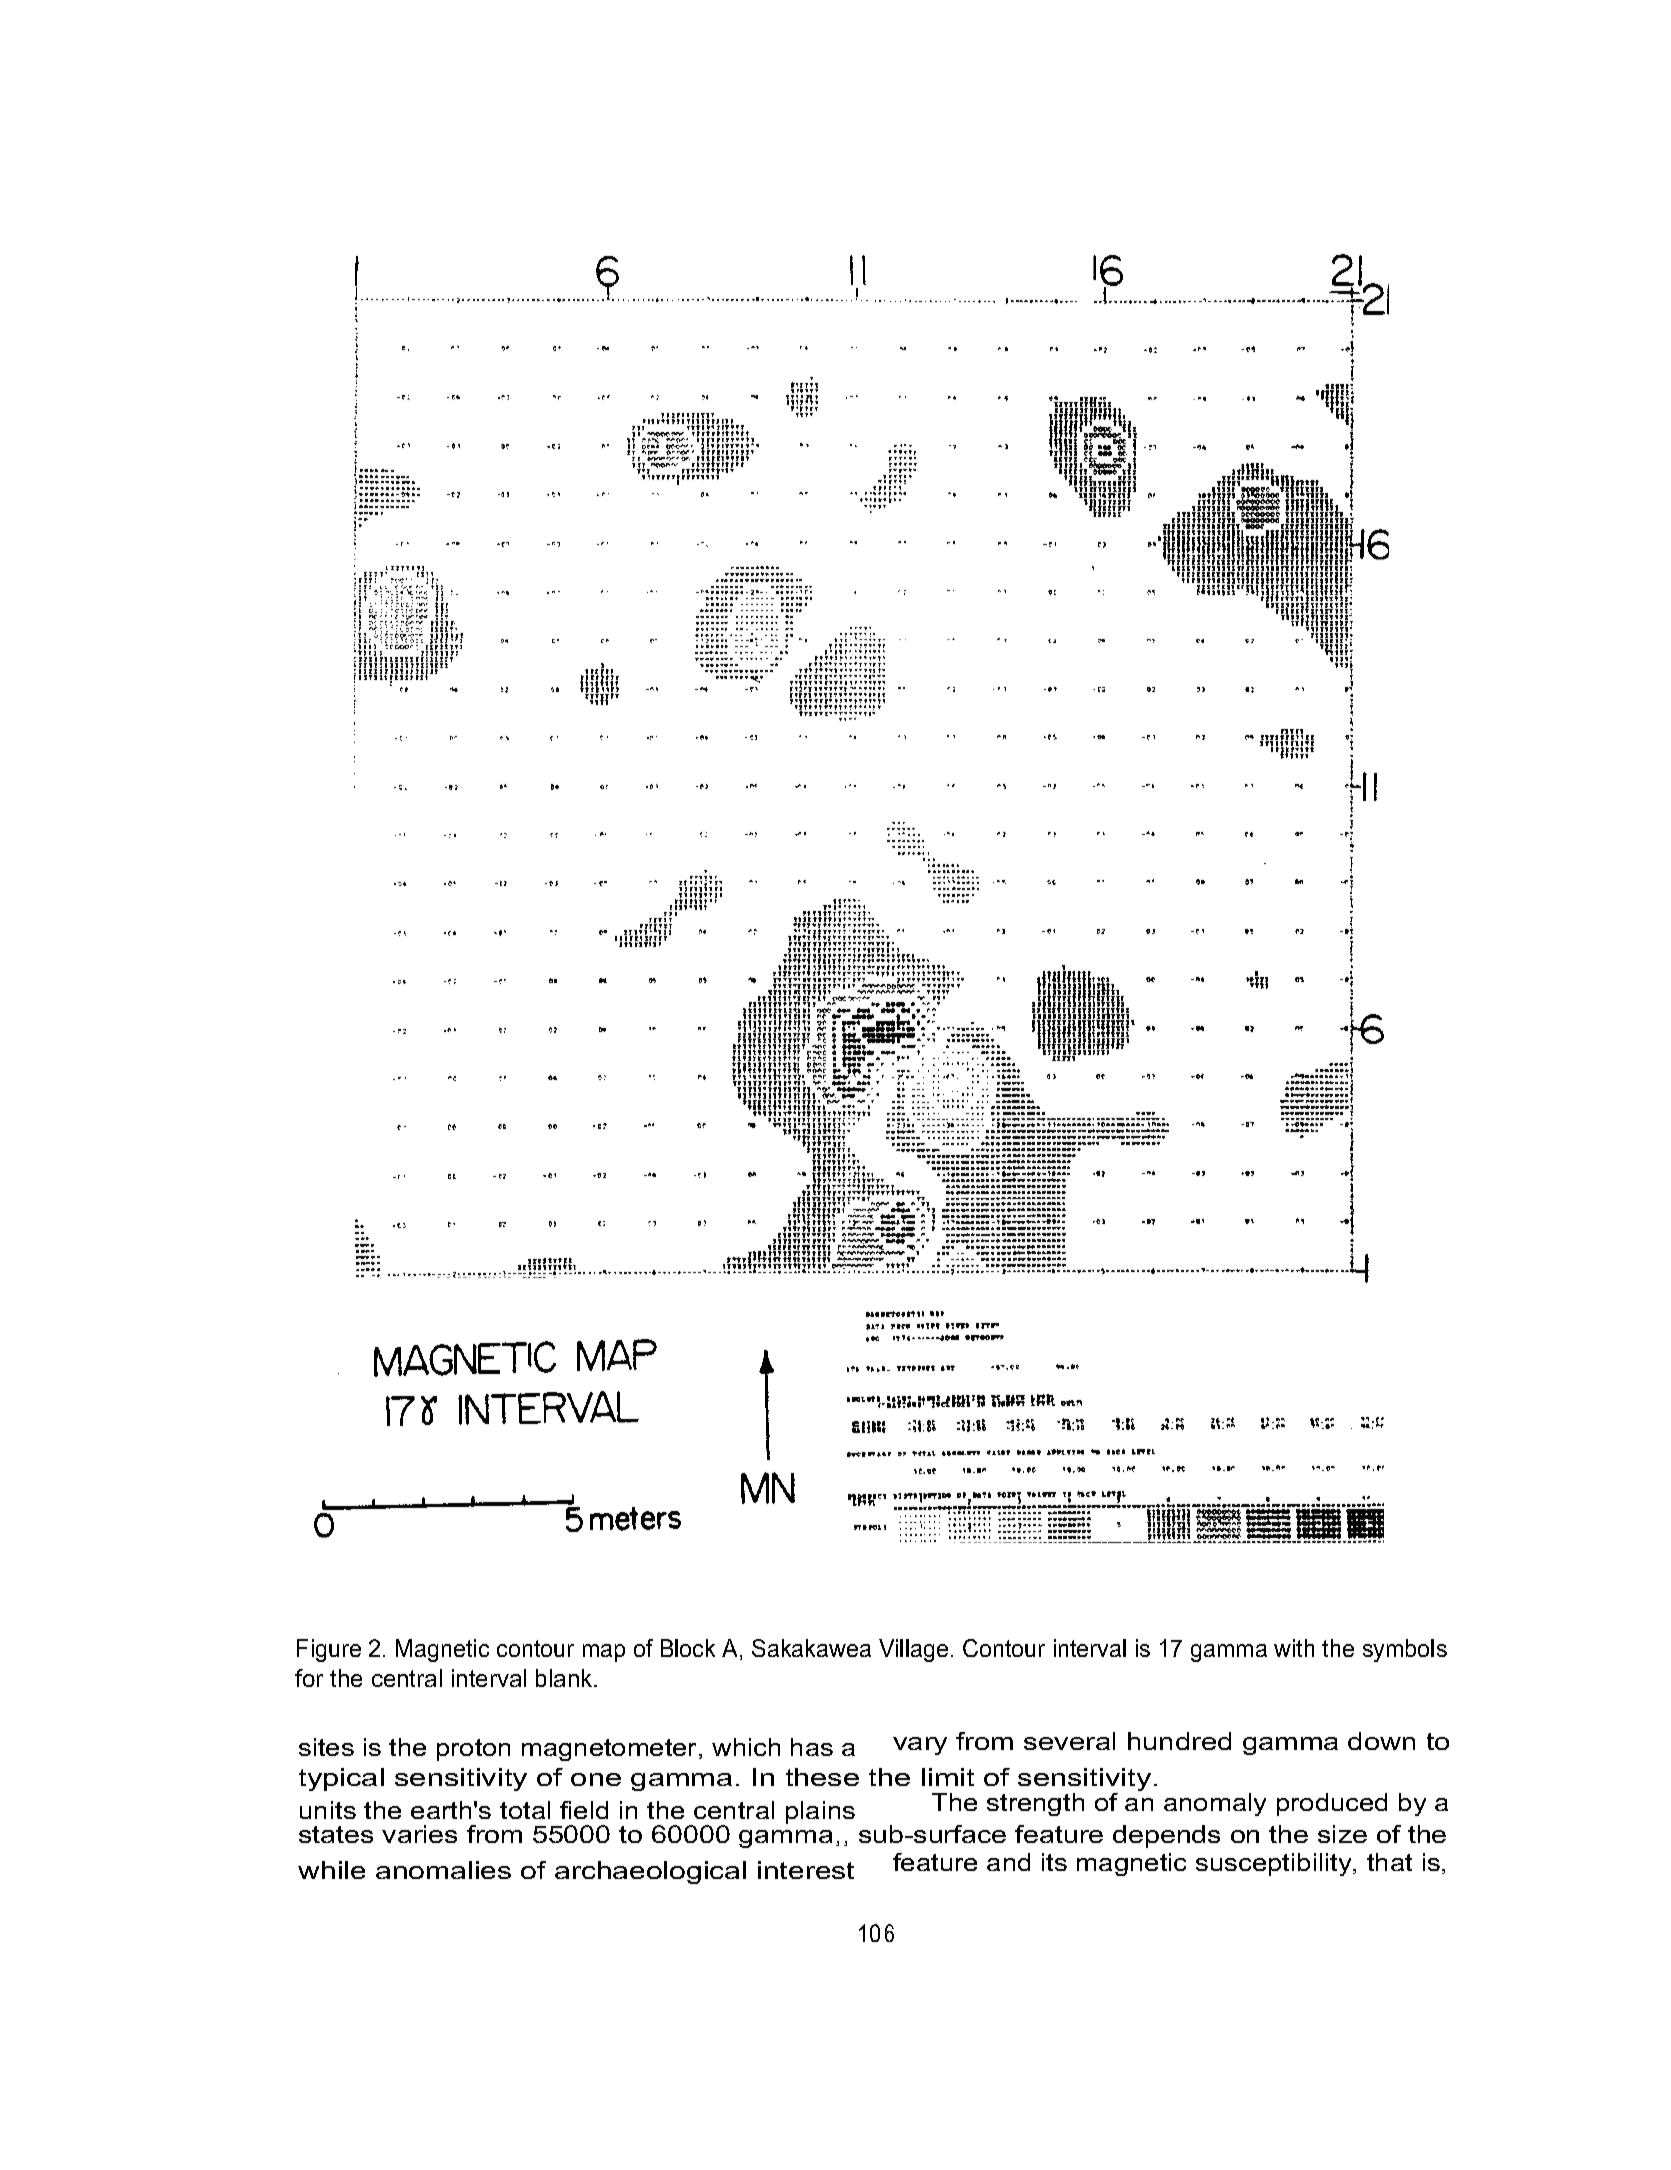  Describe the element at coordinates (812, 1747) in the image. I see `has` at that location.
